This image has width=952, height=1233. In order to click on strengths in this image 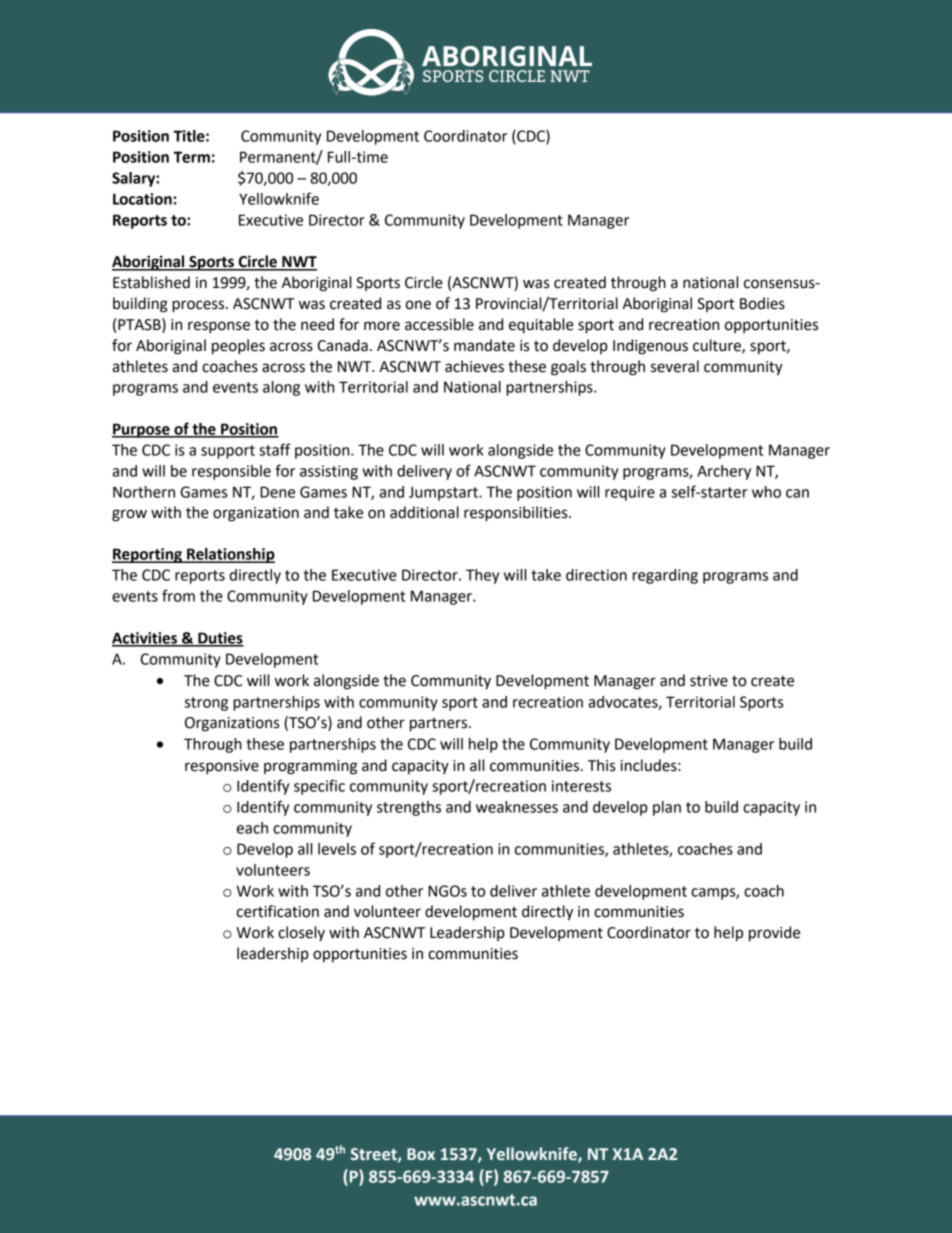, I will do `click(409, 808)`.
